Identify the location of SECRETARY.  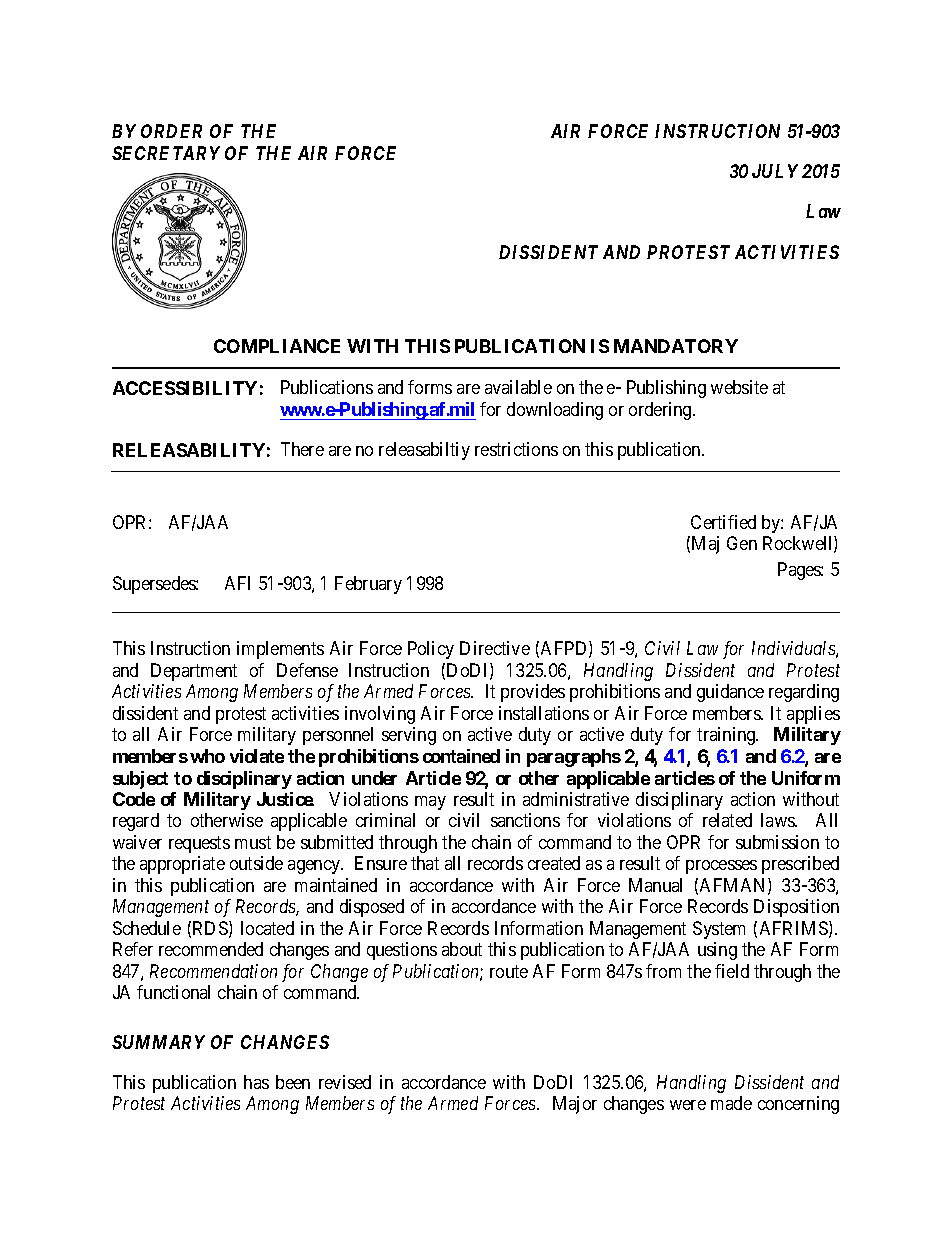
(166, 153).
